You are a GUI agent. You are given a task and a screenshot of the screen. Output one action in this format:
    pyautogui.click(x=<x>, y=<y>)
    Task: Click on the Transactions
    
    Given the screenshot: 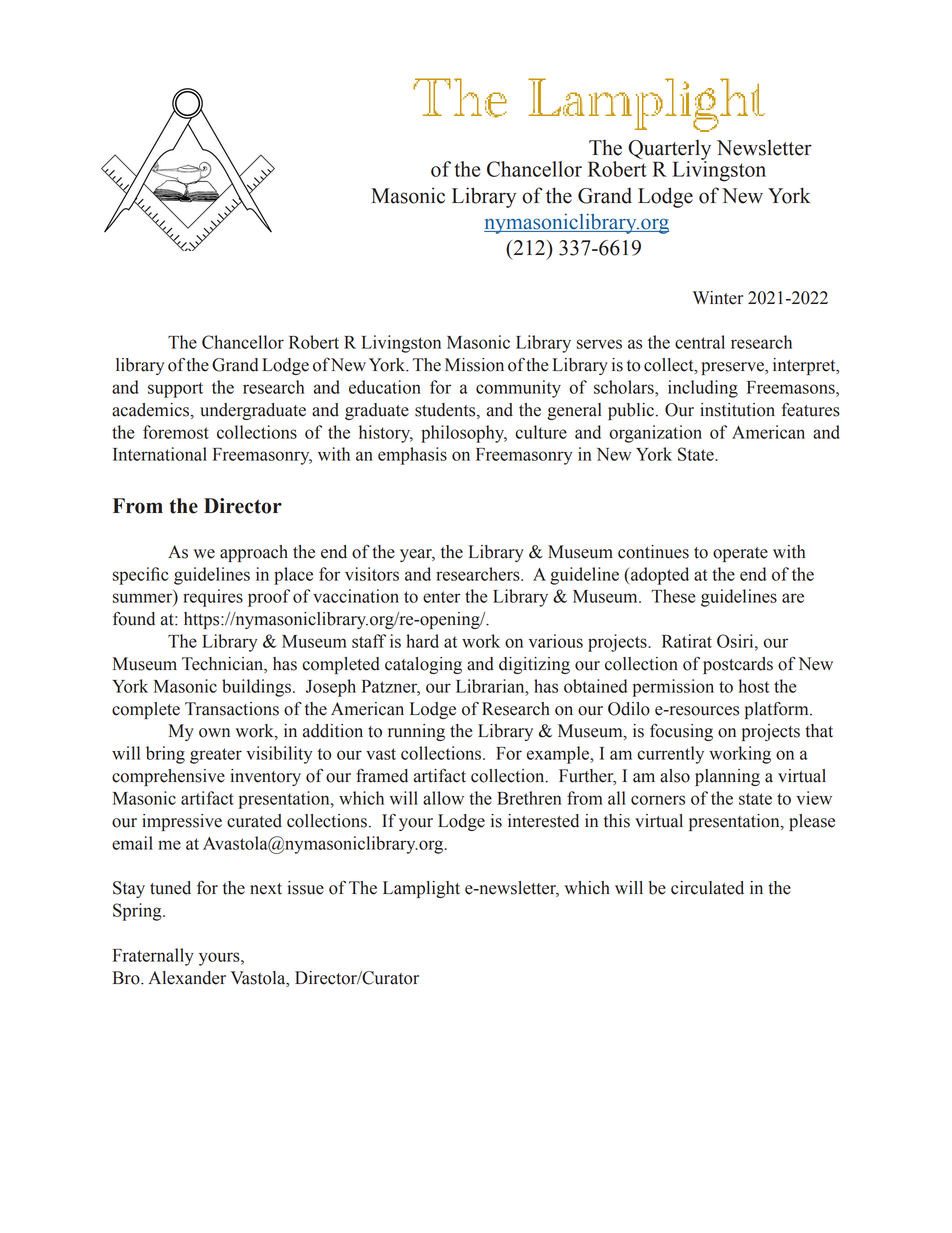 What is the action you would take?
    pyautogui.click(x=232, y=709)
